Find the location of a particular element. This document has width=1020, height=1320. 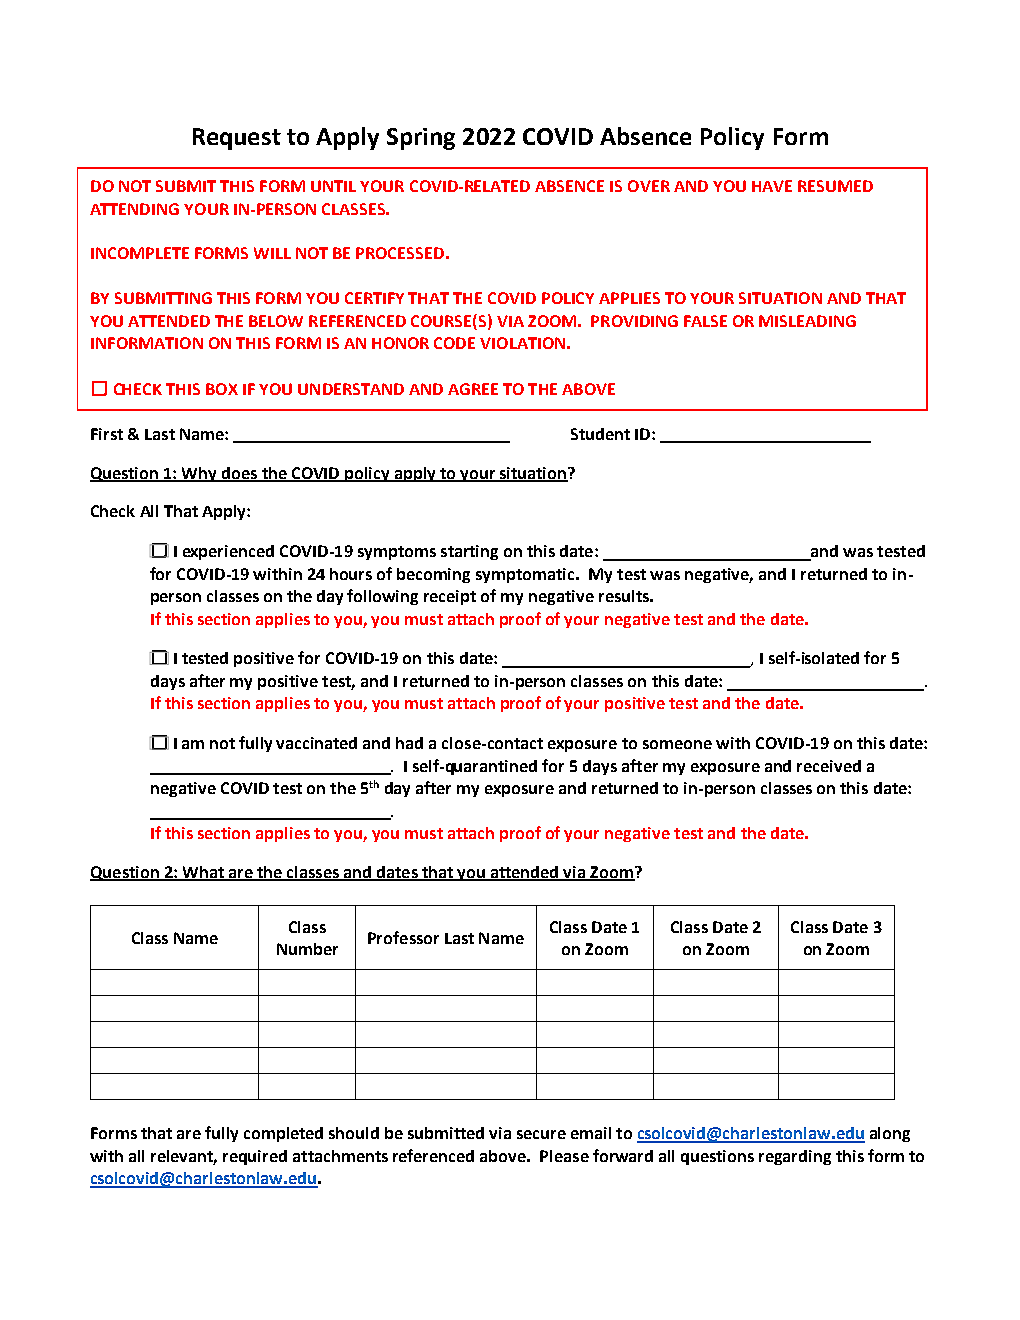

required is located at coordinates (255, 1157).
